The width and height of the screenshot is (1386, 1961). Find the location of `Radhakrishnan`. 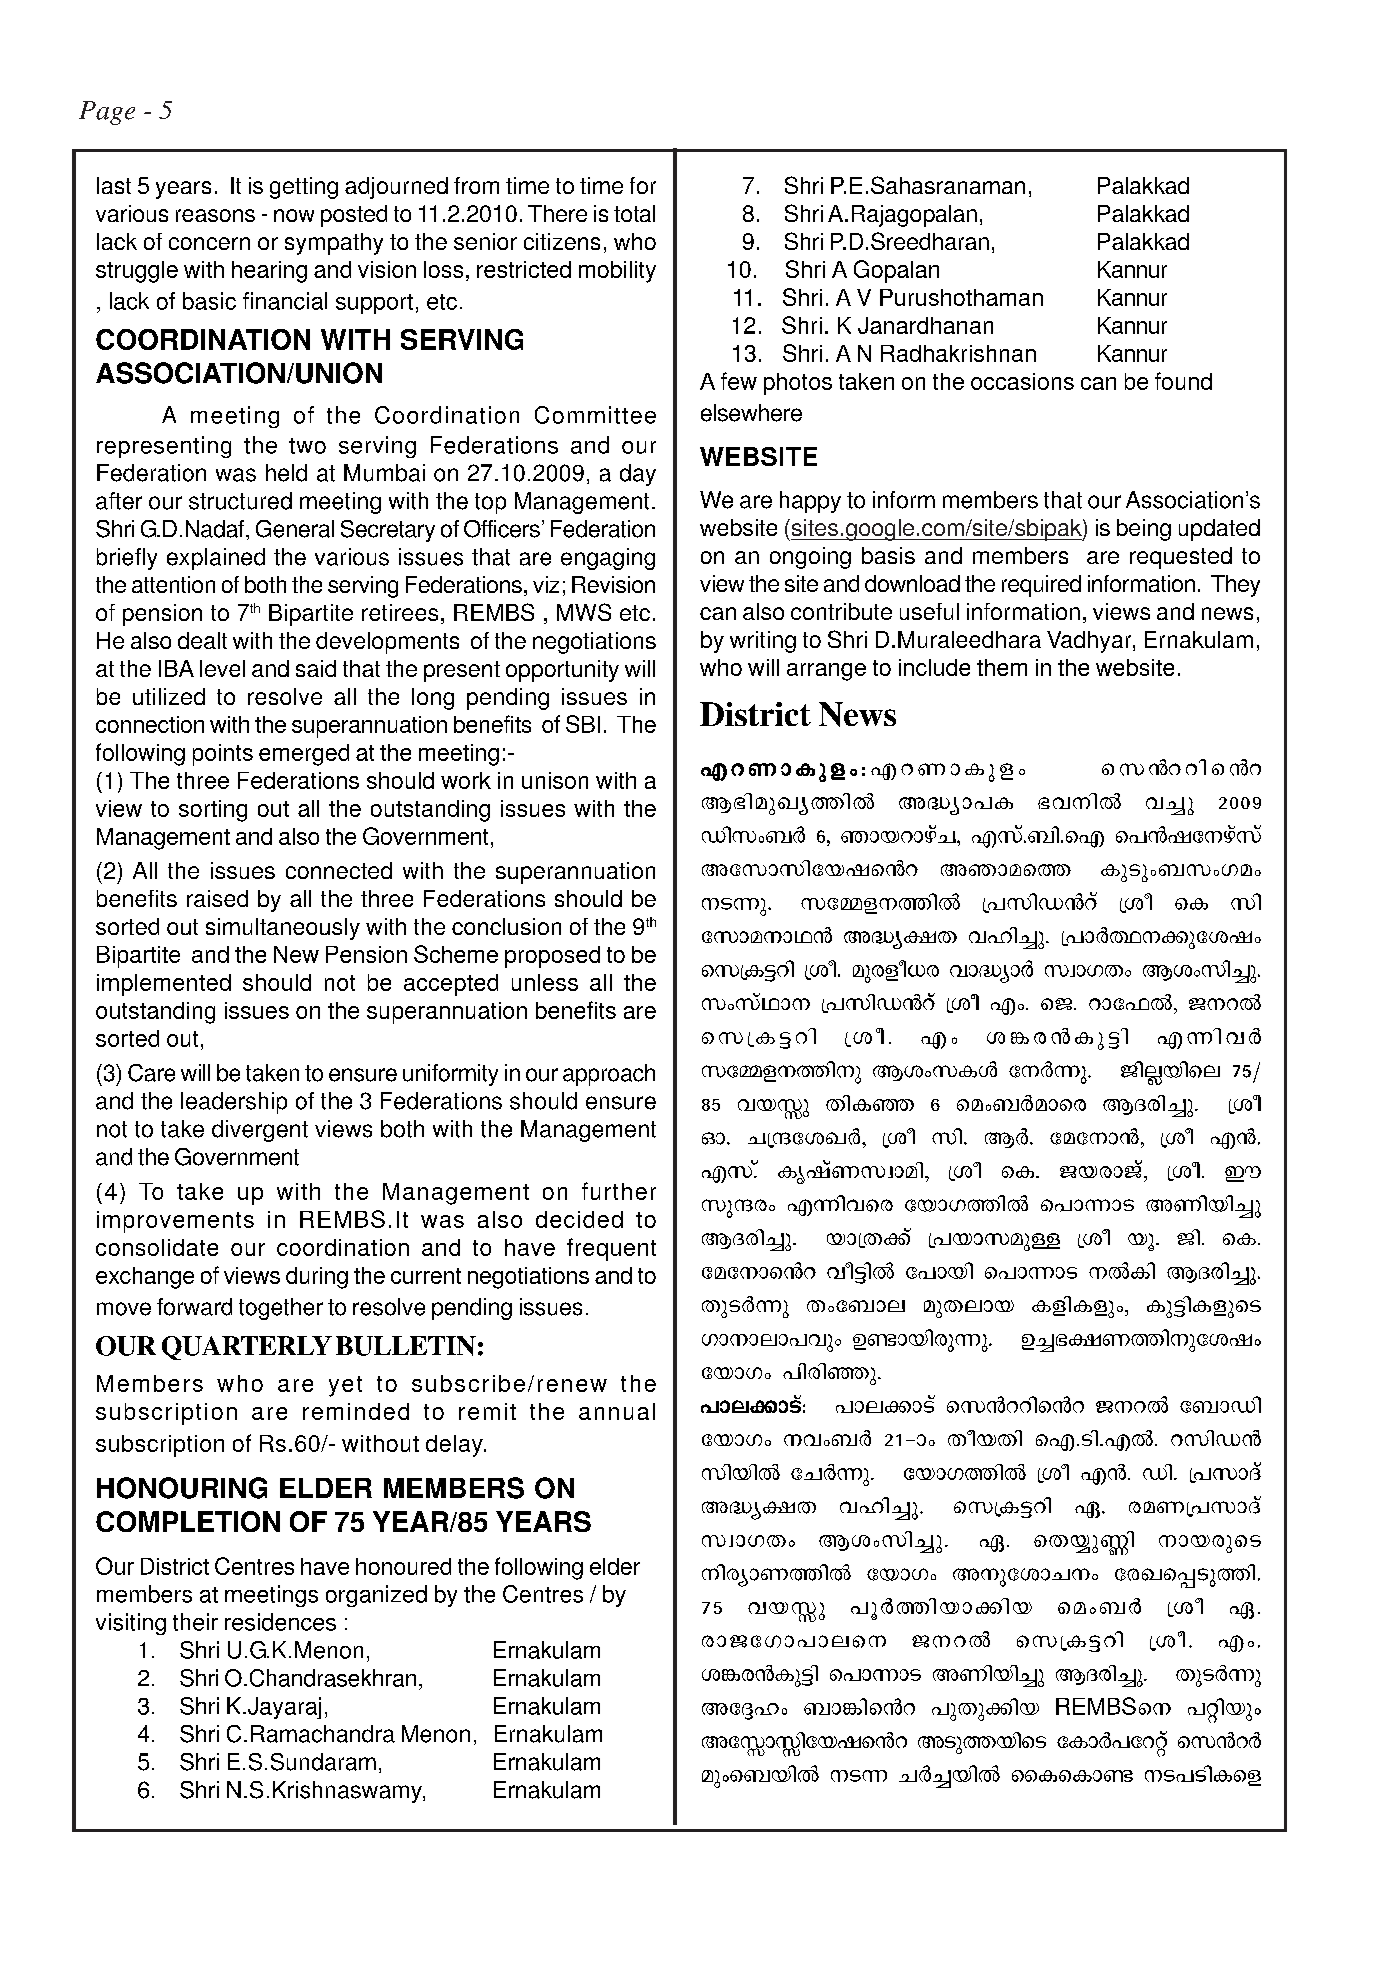

Radhakrishnan is located at coordinates (958, 353).
